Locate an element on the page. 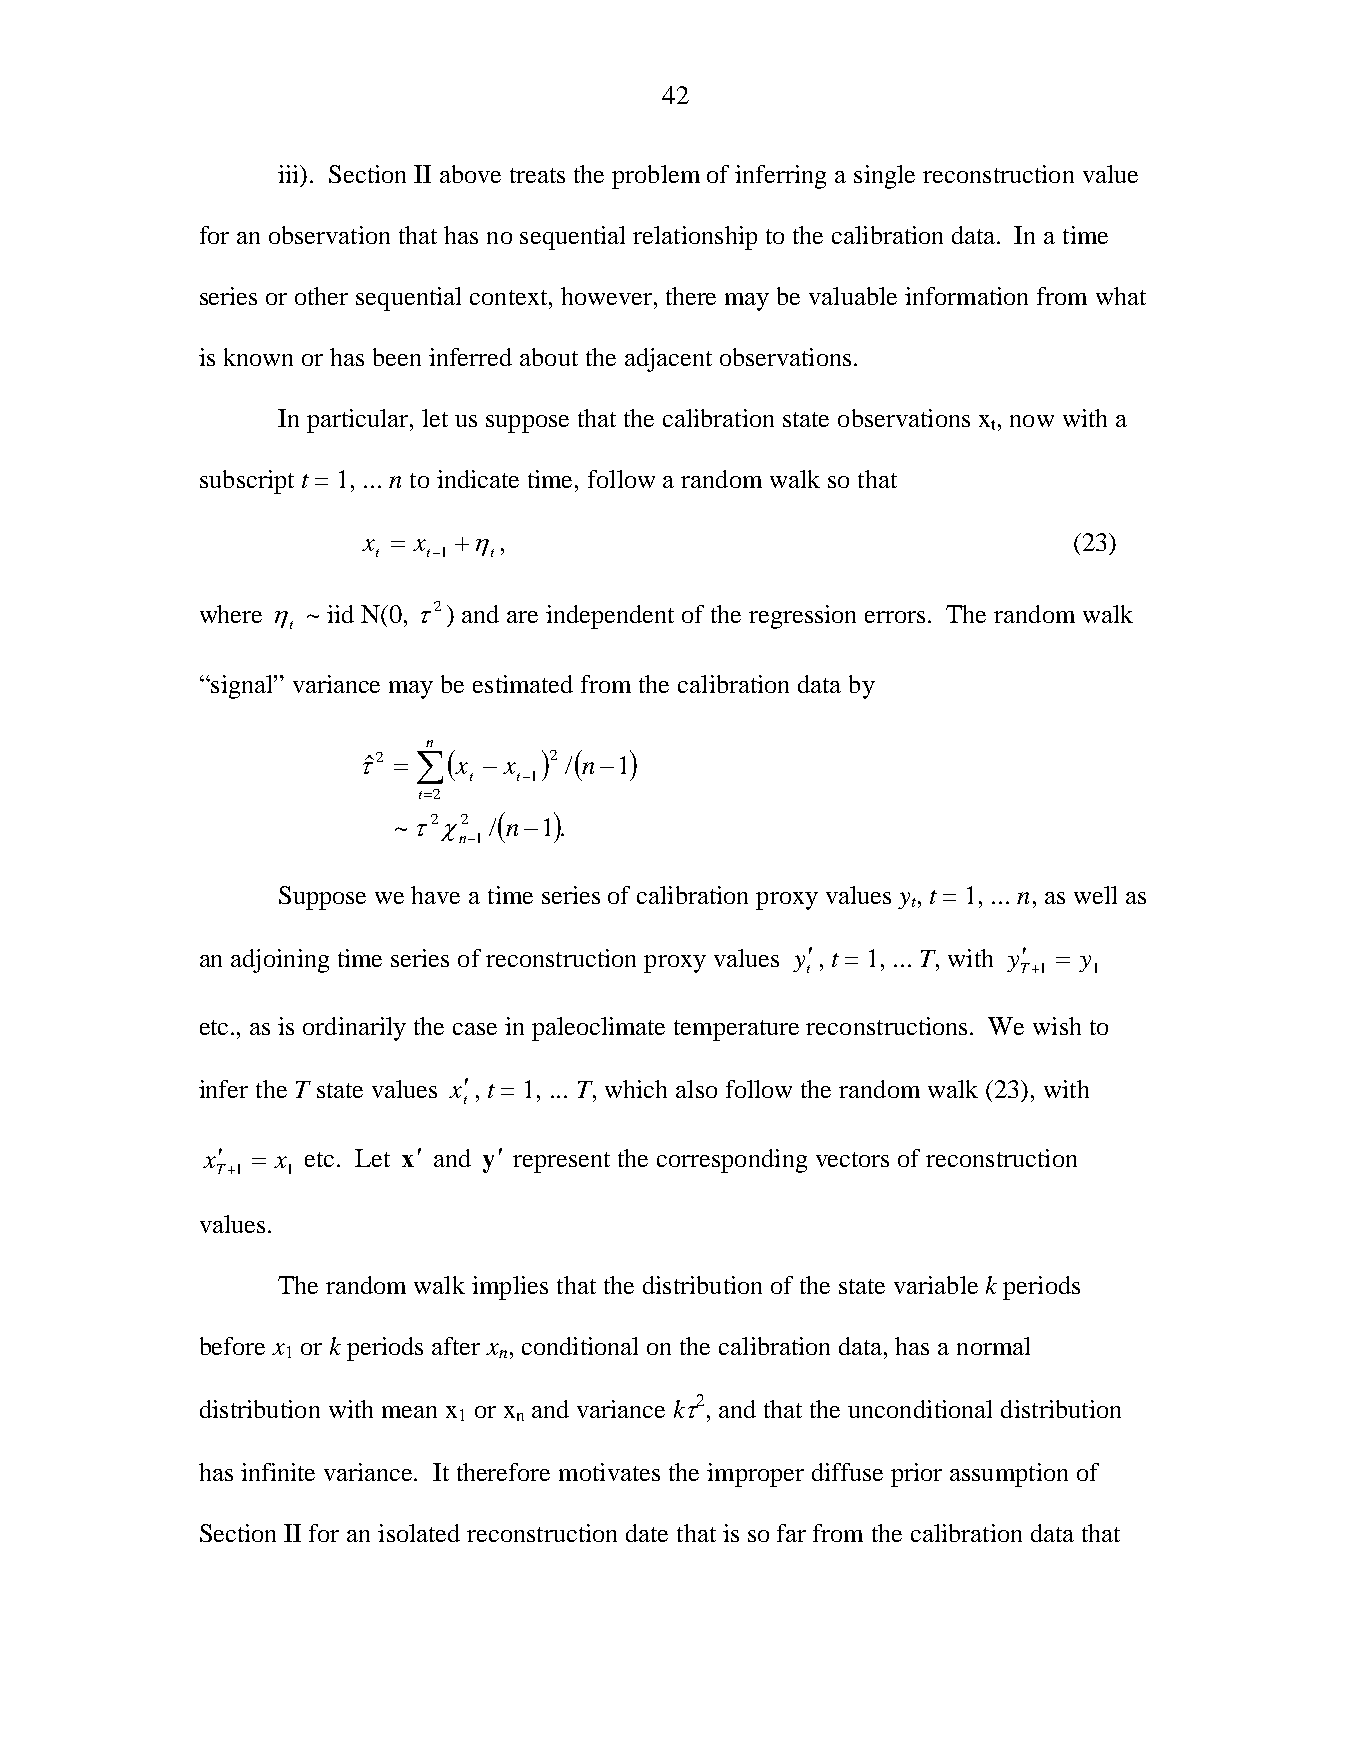 This page has height=1748, width=1351. well is located at coordinates (1095, 895).
